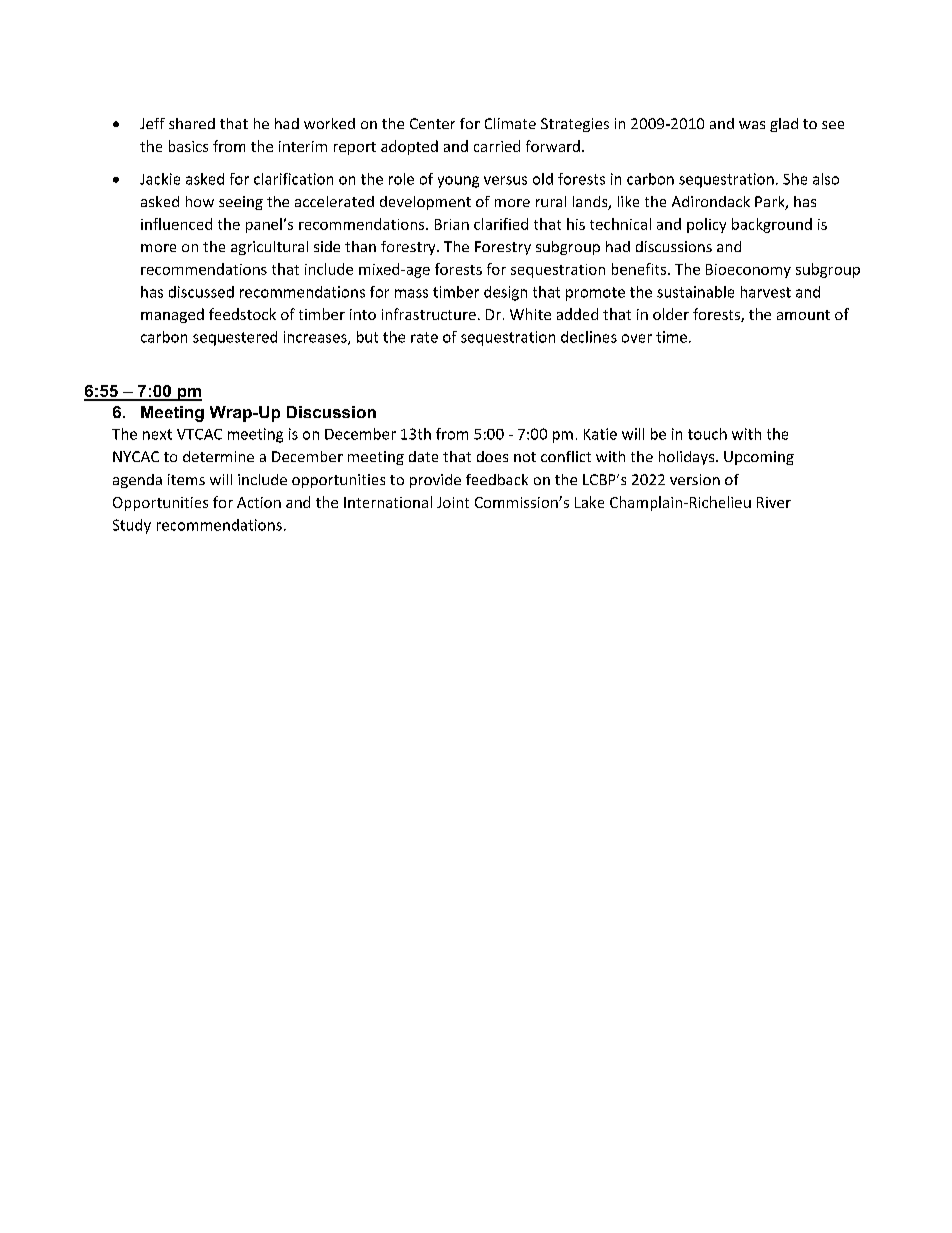 The image size is (952, 1233). I want to click on clarified, so click(501, 224).
